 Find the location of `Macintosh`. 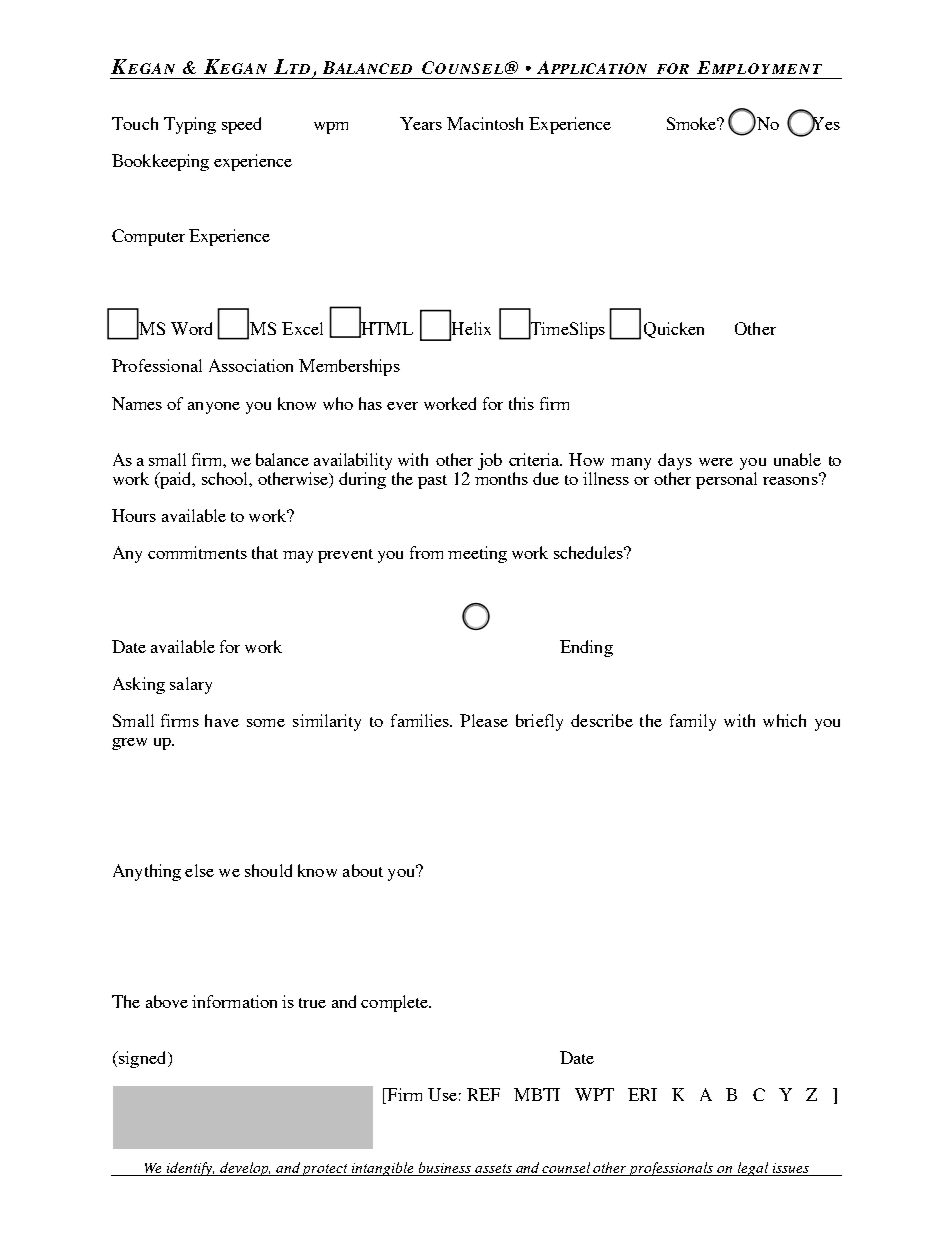

Macintosh is located at coordinates (485, 123).
